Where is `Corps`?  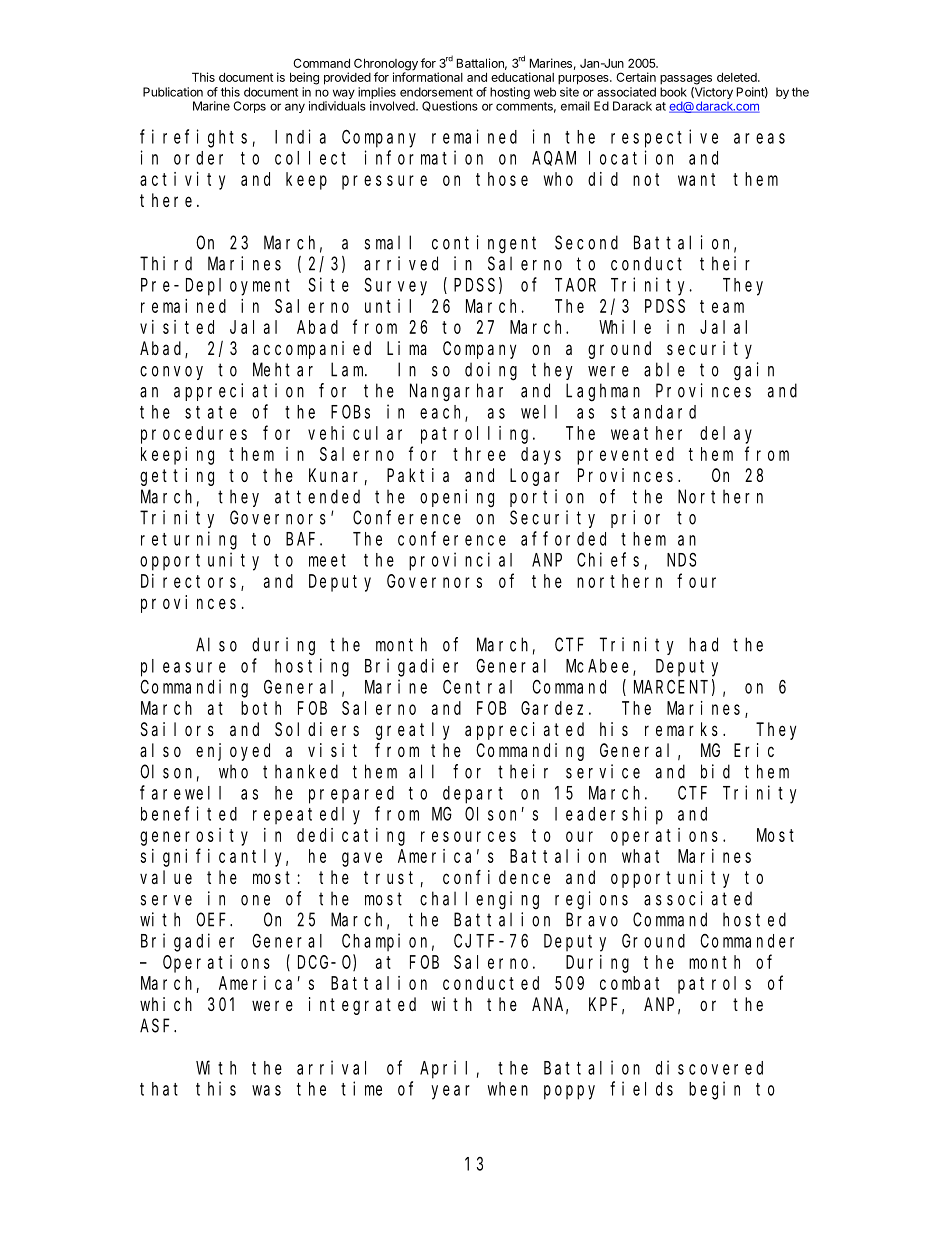 Corps is located at coordinates (249, 107).
